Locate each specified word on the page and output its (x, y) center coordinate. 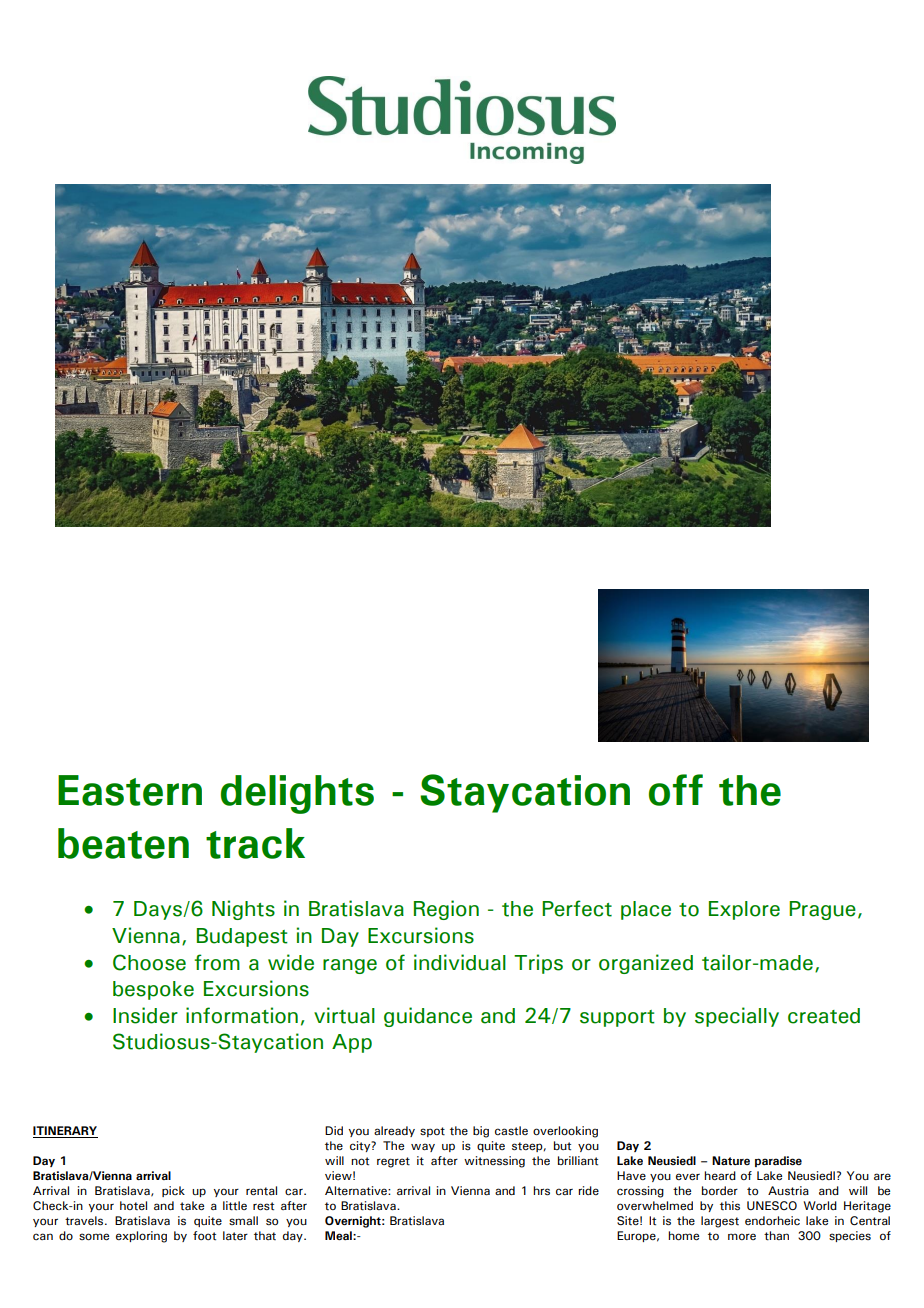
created (824, 1016)
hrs (541, 1191)
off (676, 790)
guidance (428, 1017)
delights (297, 794)
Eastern (130, 790)
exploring (141, 1237)
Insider (145, 1015)
